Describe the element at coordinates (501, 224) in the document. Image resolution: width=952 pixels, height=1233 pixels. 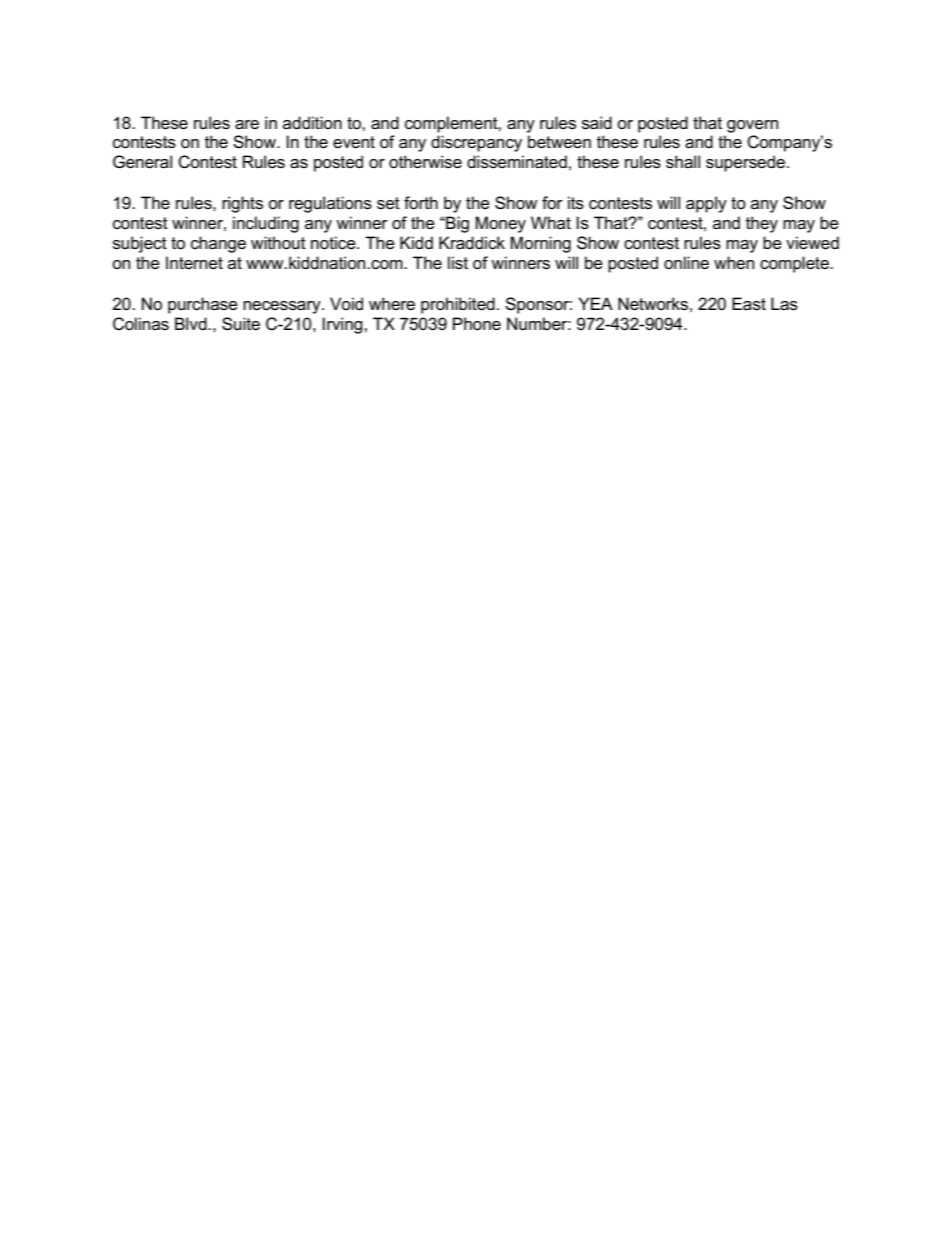
I see `Money` at that location.
